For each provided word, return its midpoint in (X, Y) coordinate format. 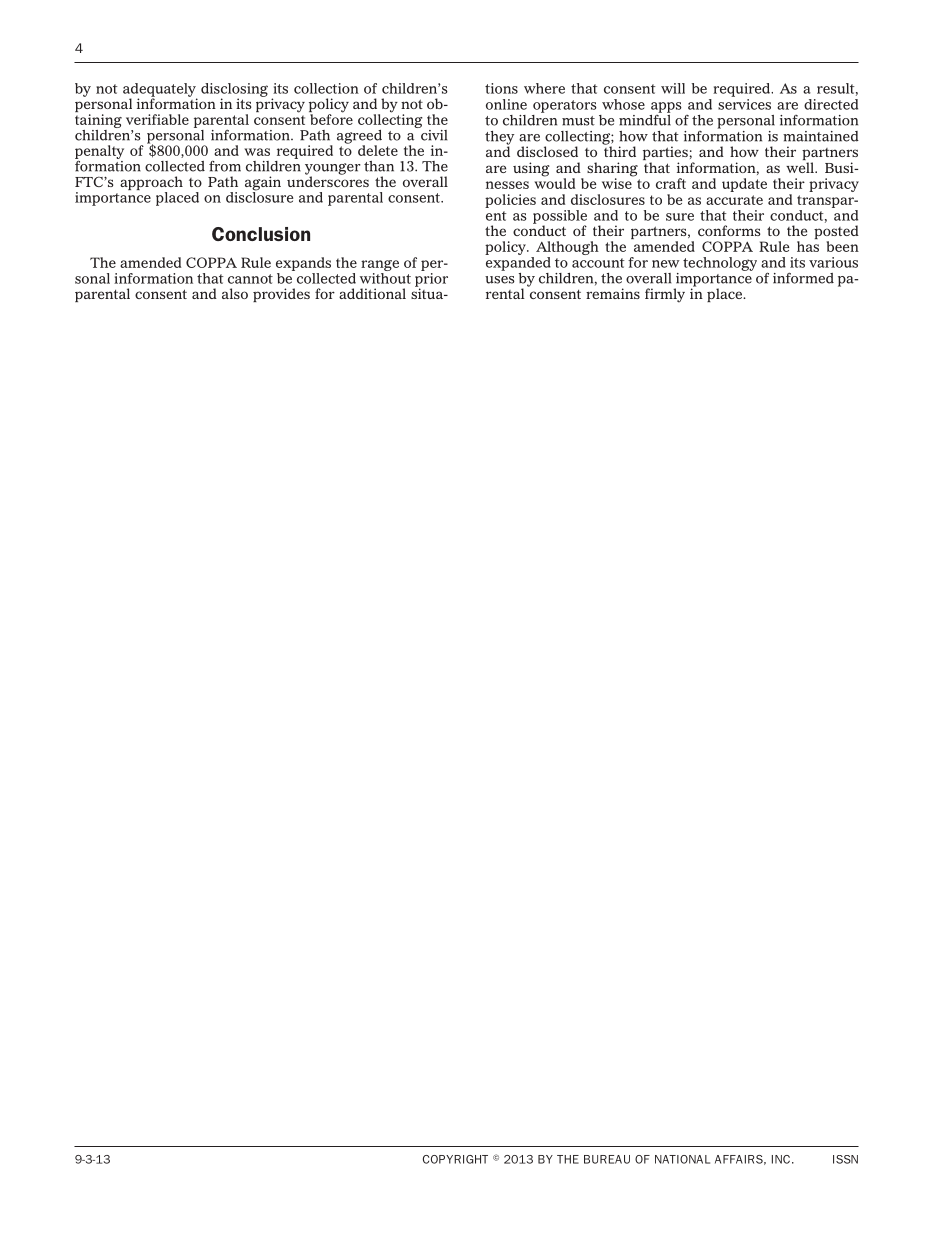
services (744, 103)
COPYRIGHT (455, 1159)
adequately (160, 91)
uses (500, 280)
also (235, 293)
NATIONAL (682, 1159)
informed (803, 278)
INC (781, 1159)
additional (372, 293)
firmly (665, 295)
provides (281, 295)
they (499, 139)
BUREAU (607, 1159)
